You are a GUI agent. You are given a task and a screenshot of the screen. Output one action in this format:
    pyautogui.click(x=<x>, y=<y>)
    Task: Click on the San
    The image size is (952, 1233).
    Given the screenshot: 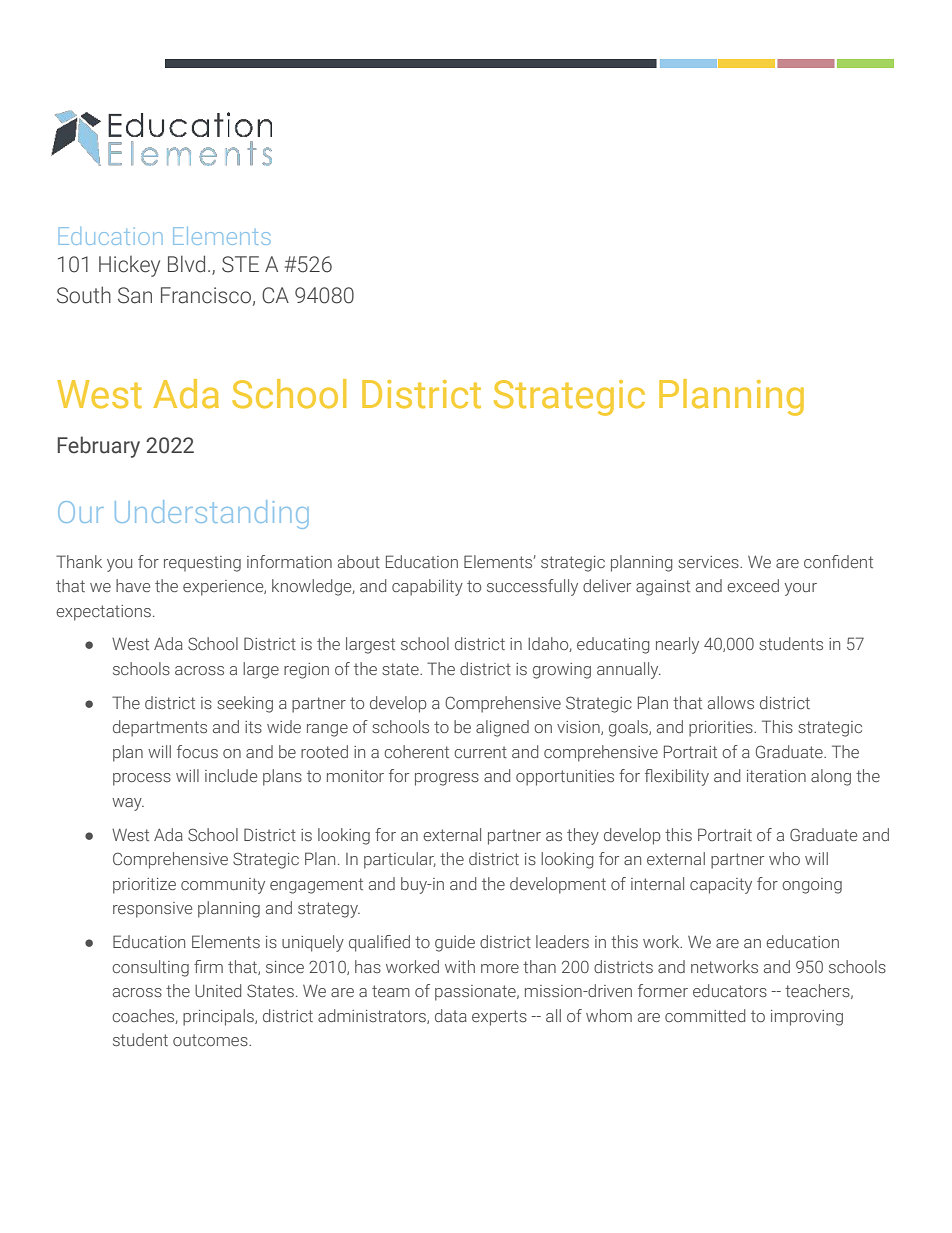 What is the action you would take?
    pyautogui.click(x=135, y=295)
